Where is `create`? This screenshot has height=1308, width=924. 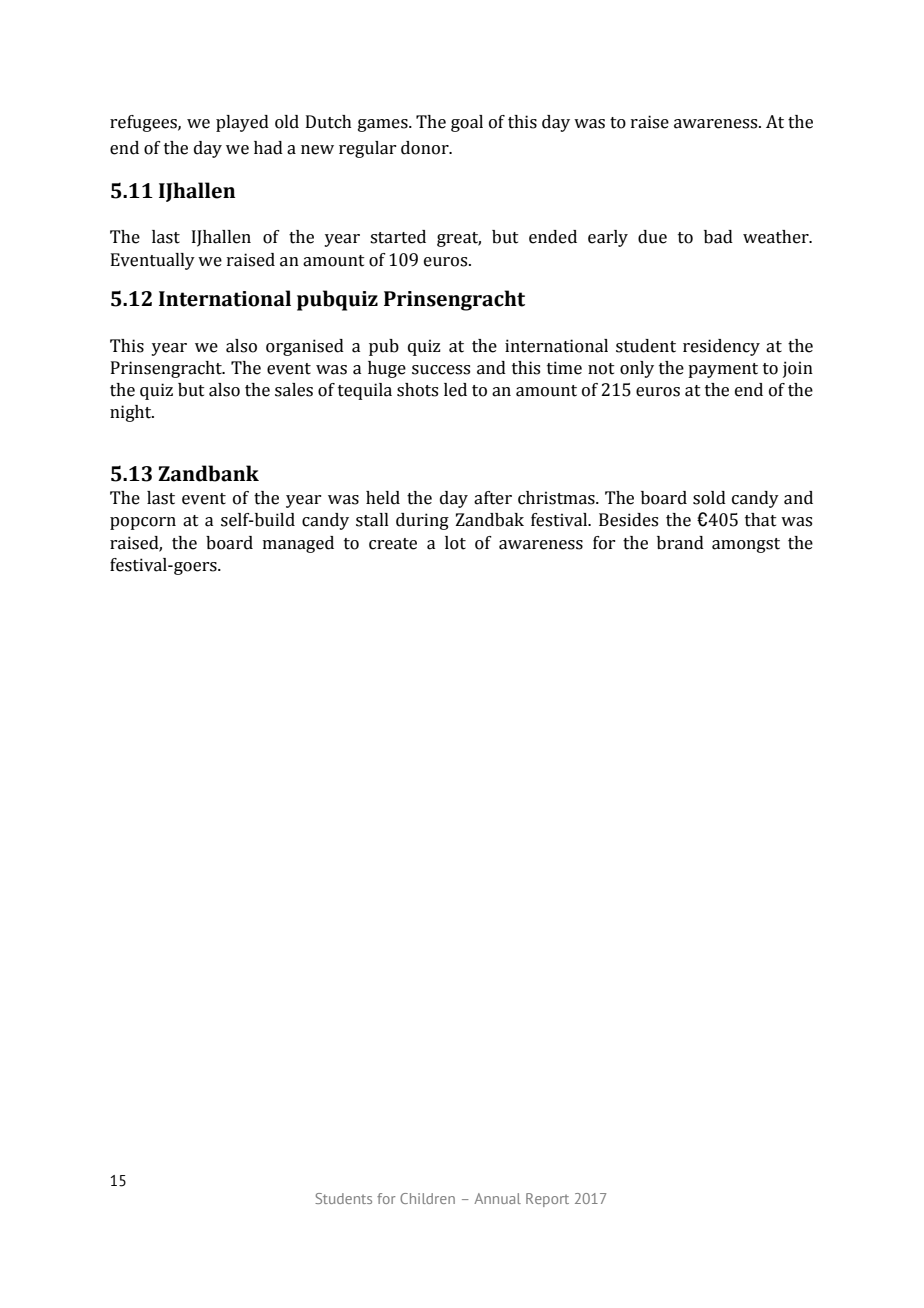
create is located at coordinates (393, 544).
